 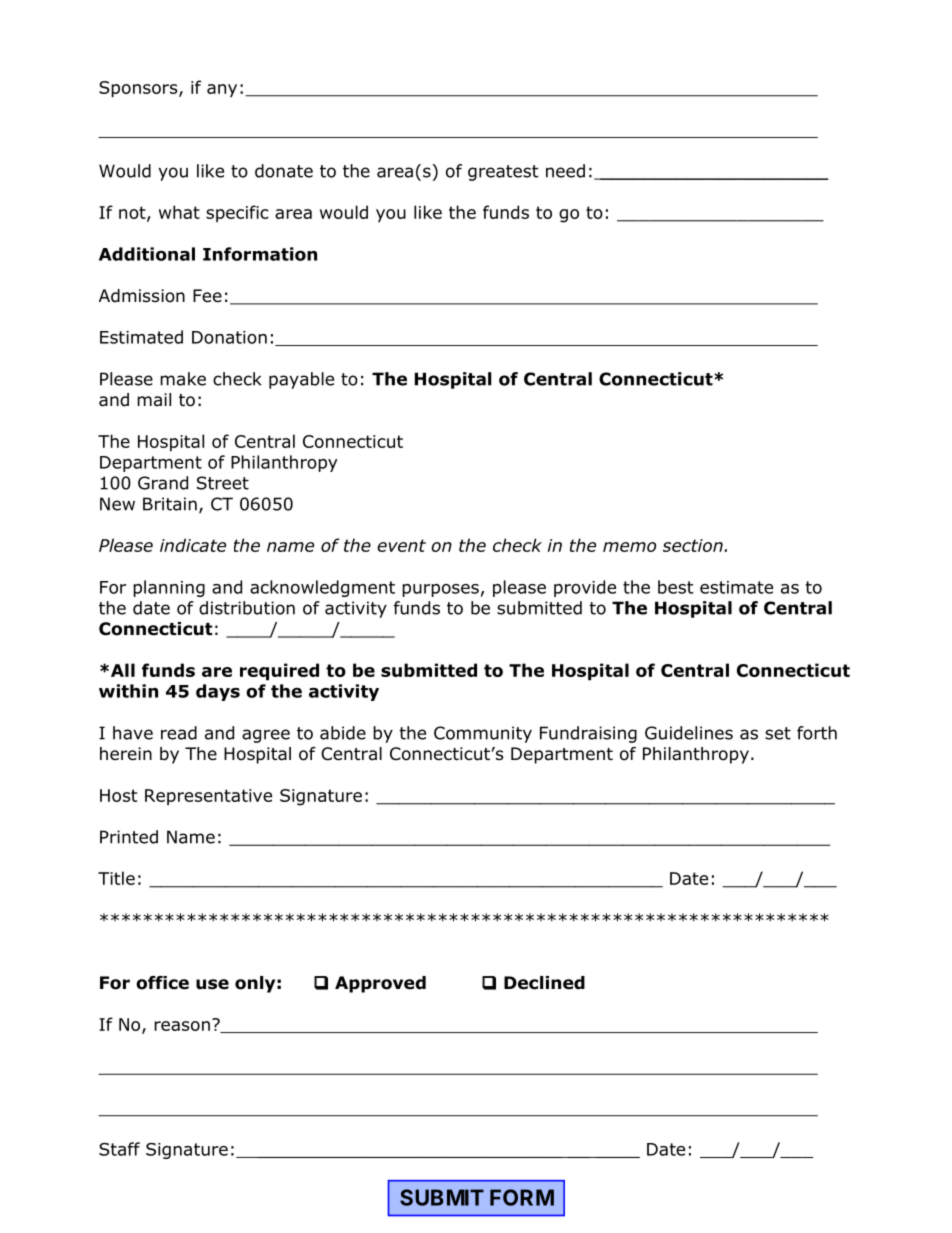 I want to click on Representative, so click(x=208, y=797).
